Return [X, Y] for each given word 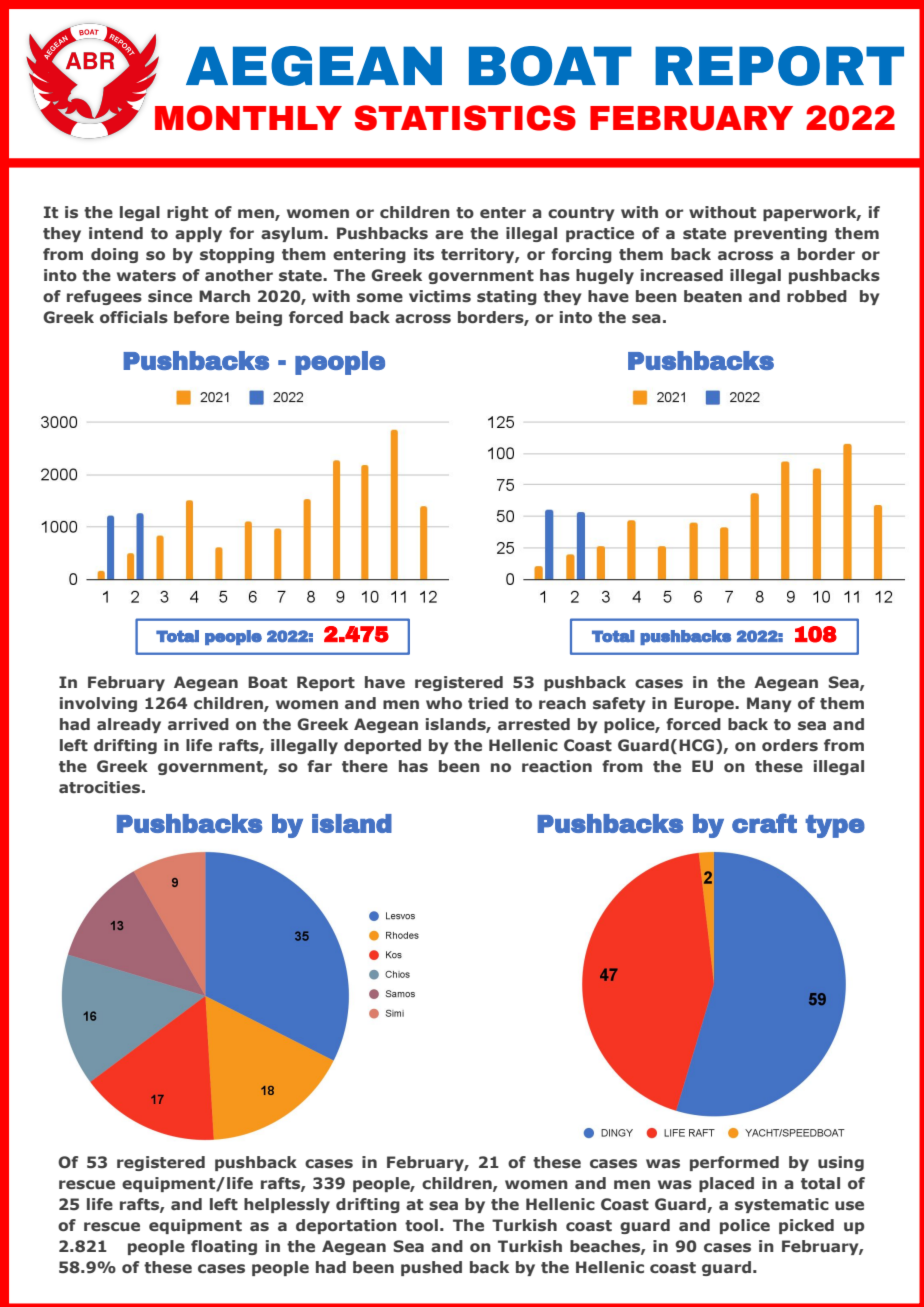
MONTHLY [248, 118]
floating [224, 1247]
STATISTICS [465, 118]
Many [769, 704]
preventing [780, 234]
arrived [198, 724]
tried [488, 703]
